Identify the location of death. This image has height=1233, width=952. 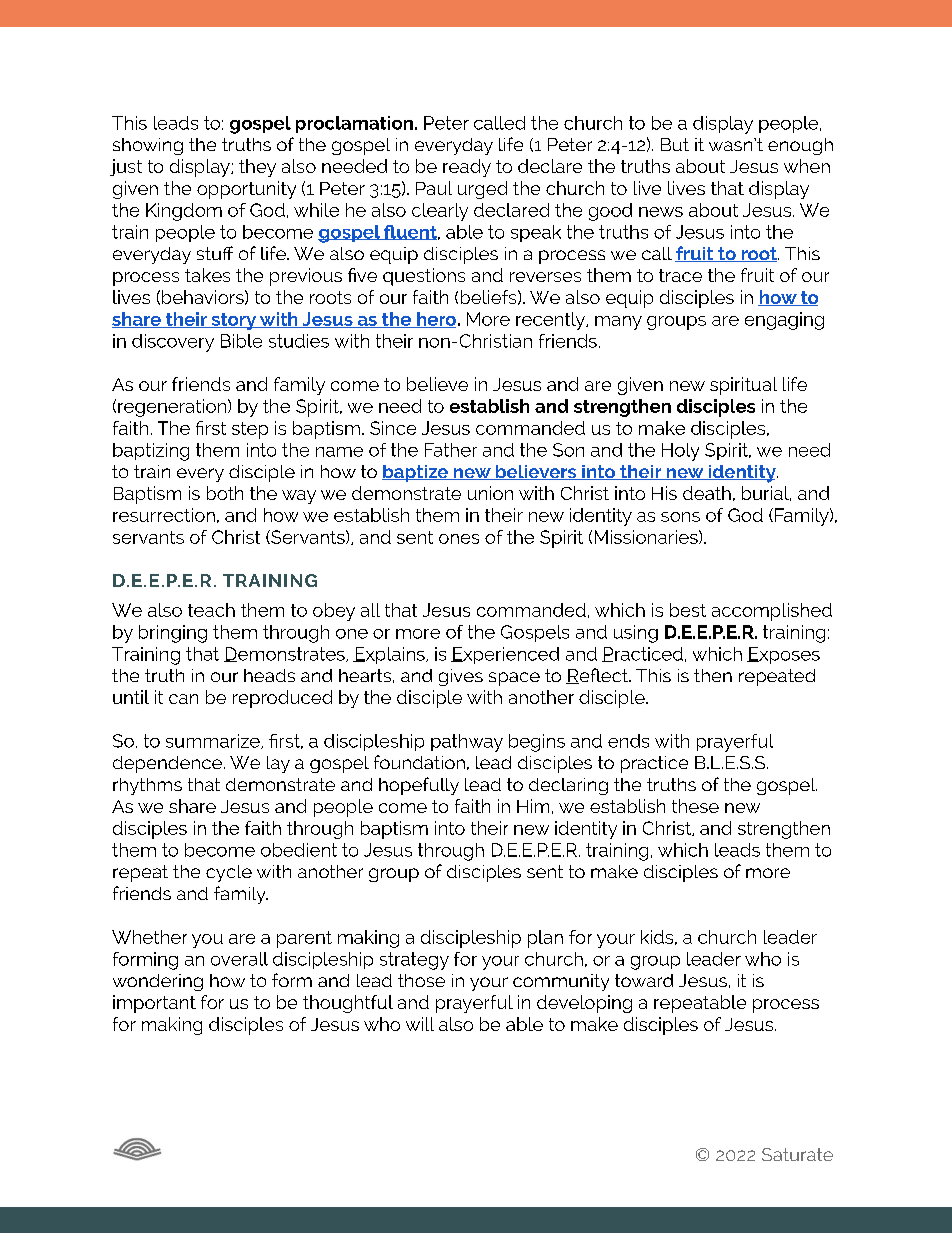
(707, 493).
